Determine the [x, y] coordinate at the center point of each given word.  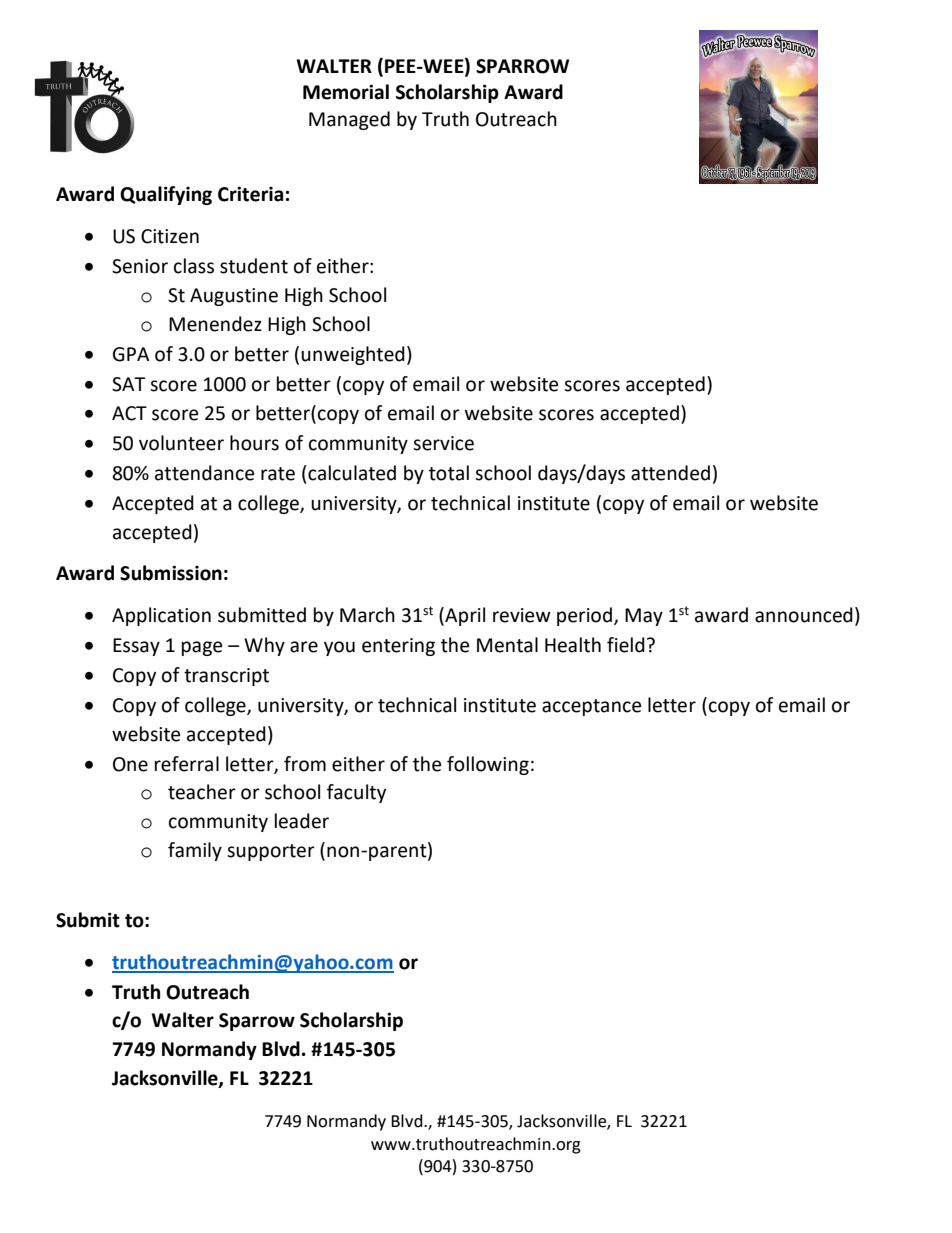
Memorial [346, 92]
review [522, 615]
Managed [349, 120]
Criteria [250, 194]
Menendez [215, 324]
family [195, 851]
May [644, 617]
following [488, 765]
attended [670, 473]
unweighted [353, 355]
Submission [171, 573]
